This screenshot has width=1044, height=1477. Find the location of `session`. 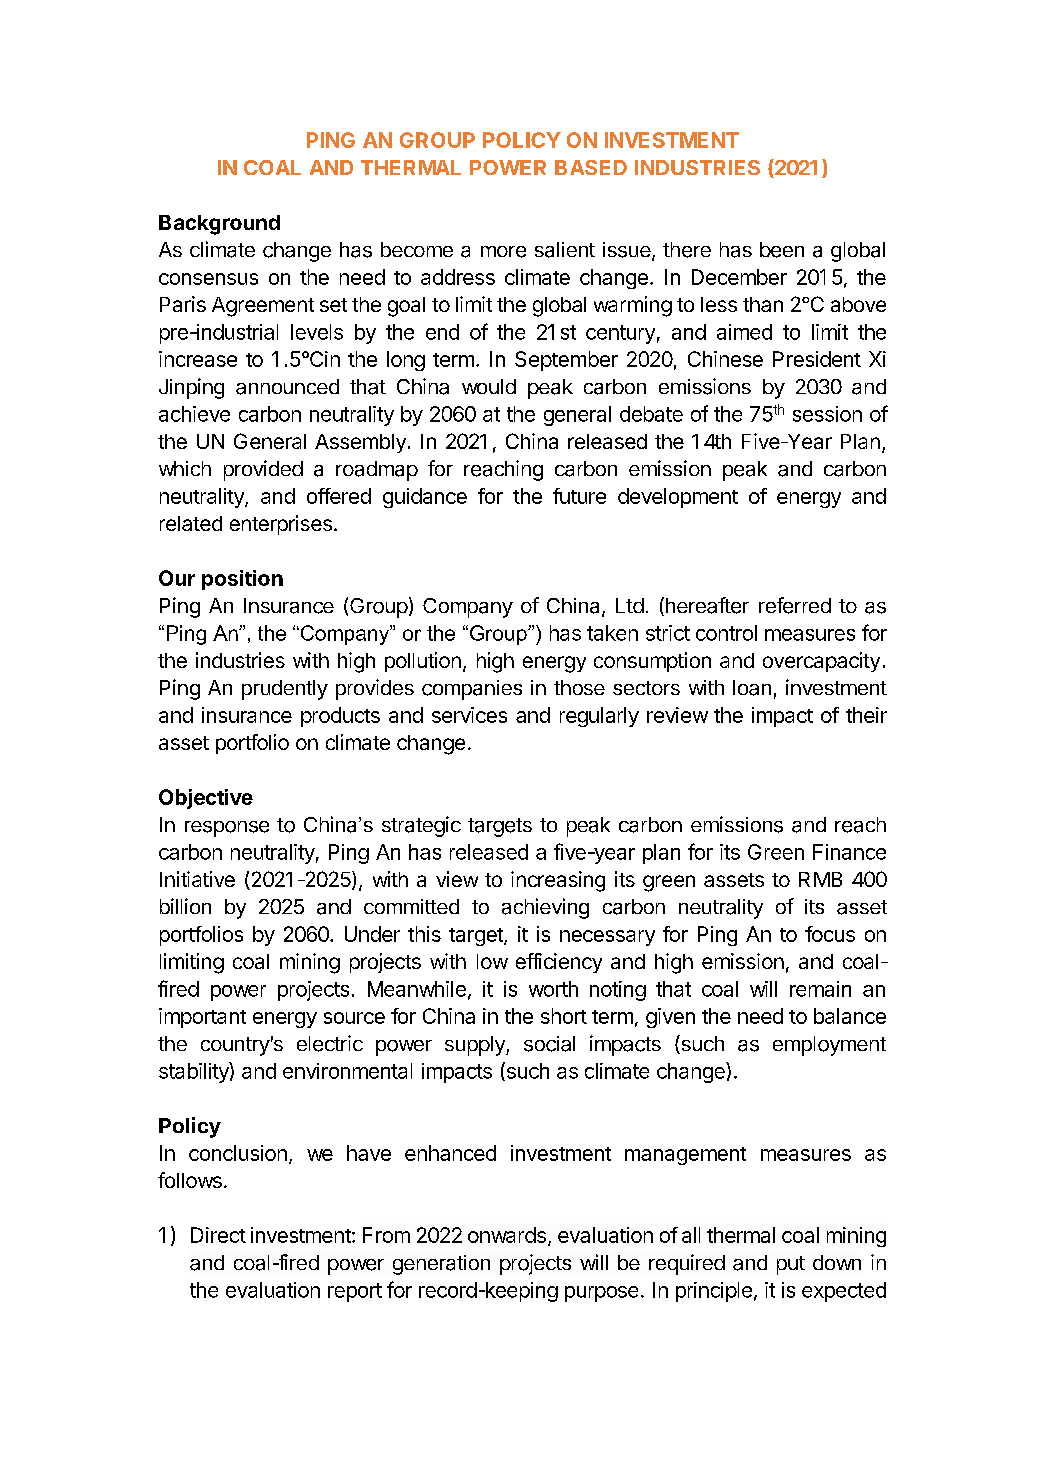

session is located at coordinates (827, 414).
